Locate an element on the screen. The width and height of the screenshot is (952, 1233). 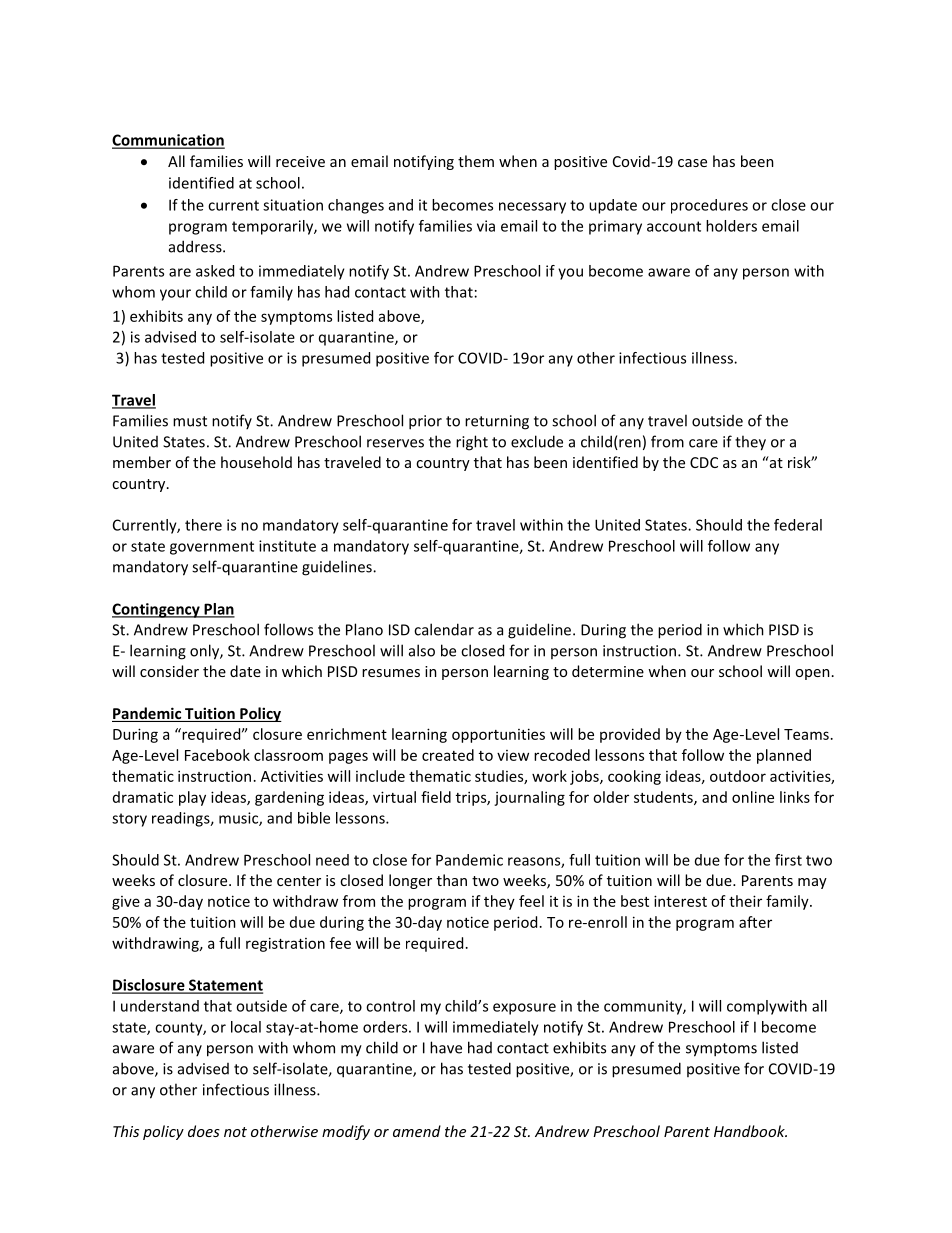
their is located at coordinates (745, 901).
